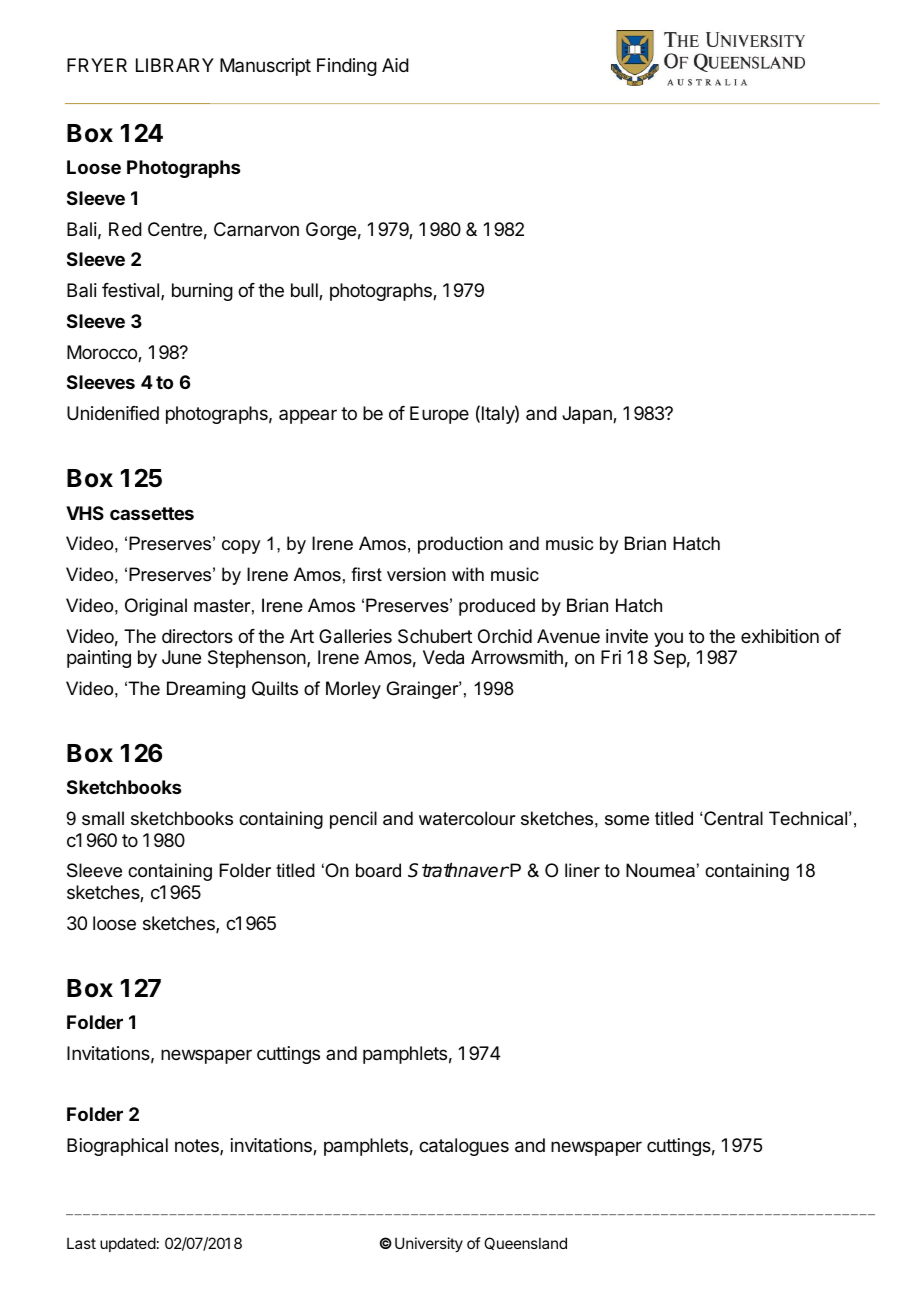  What do you see at coordinates (429, 1244) in the screenshot?
I see `University` at bounding box center [429, 1244].
